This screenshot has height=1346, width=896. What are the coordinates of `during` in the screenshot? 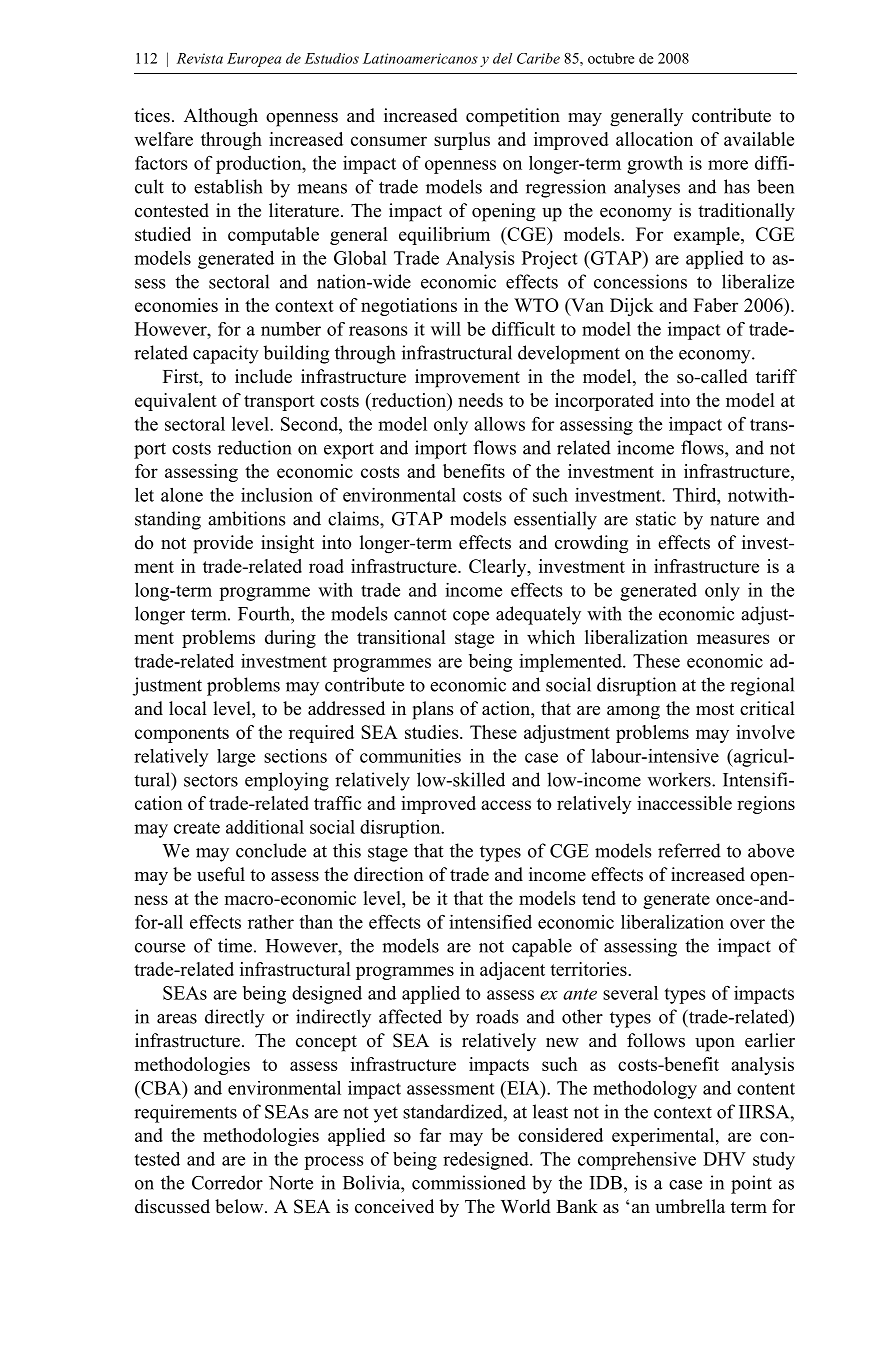 It's located at (290, 639).
